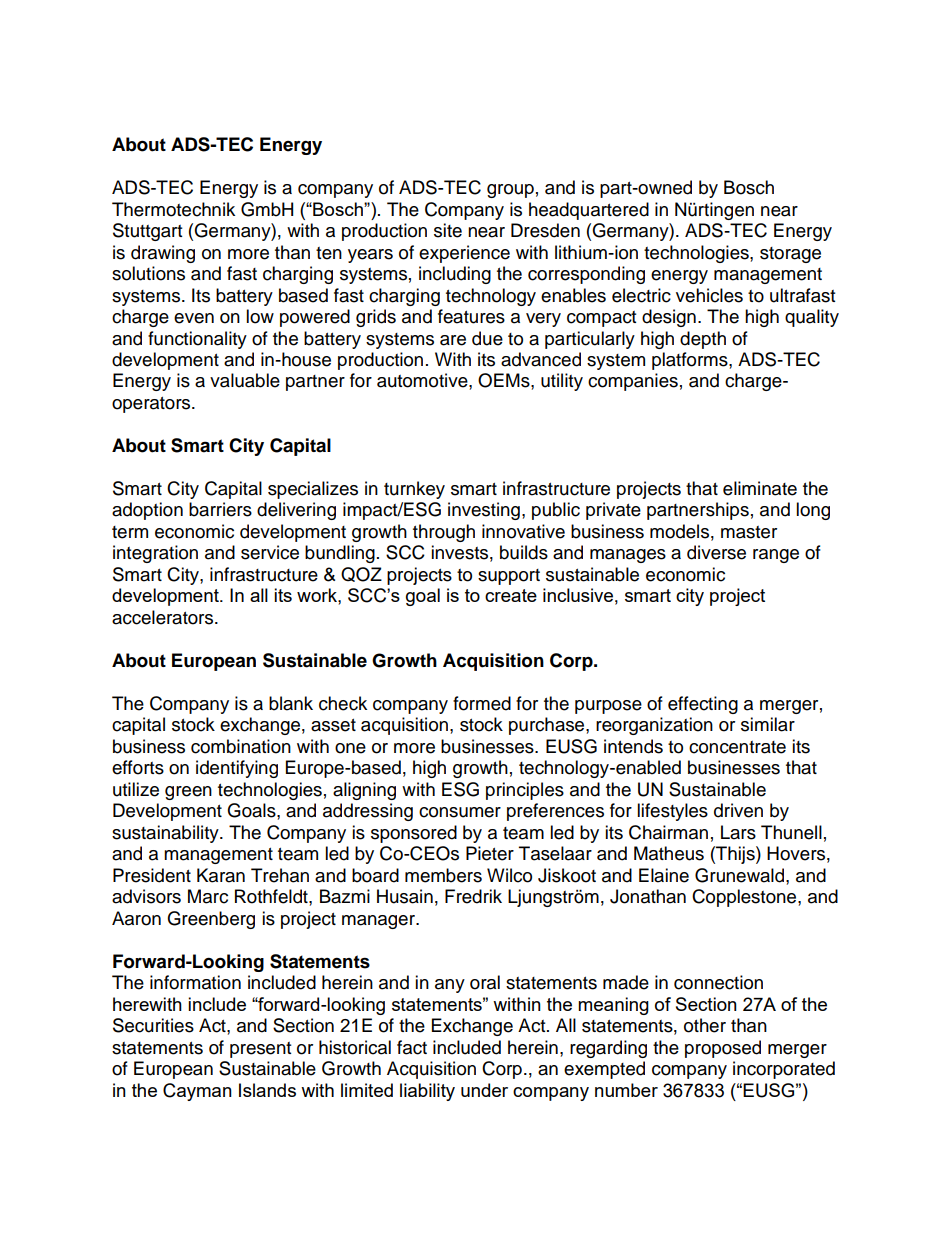 The height and width of the screenshot is (1233, 952). Describe the element at coordinates (197, 1092) in the screenshot. I see `Cayman` at that location.
